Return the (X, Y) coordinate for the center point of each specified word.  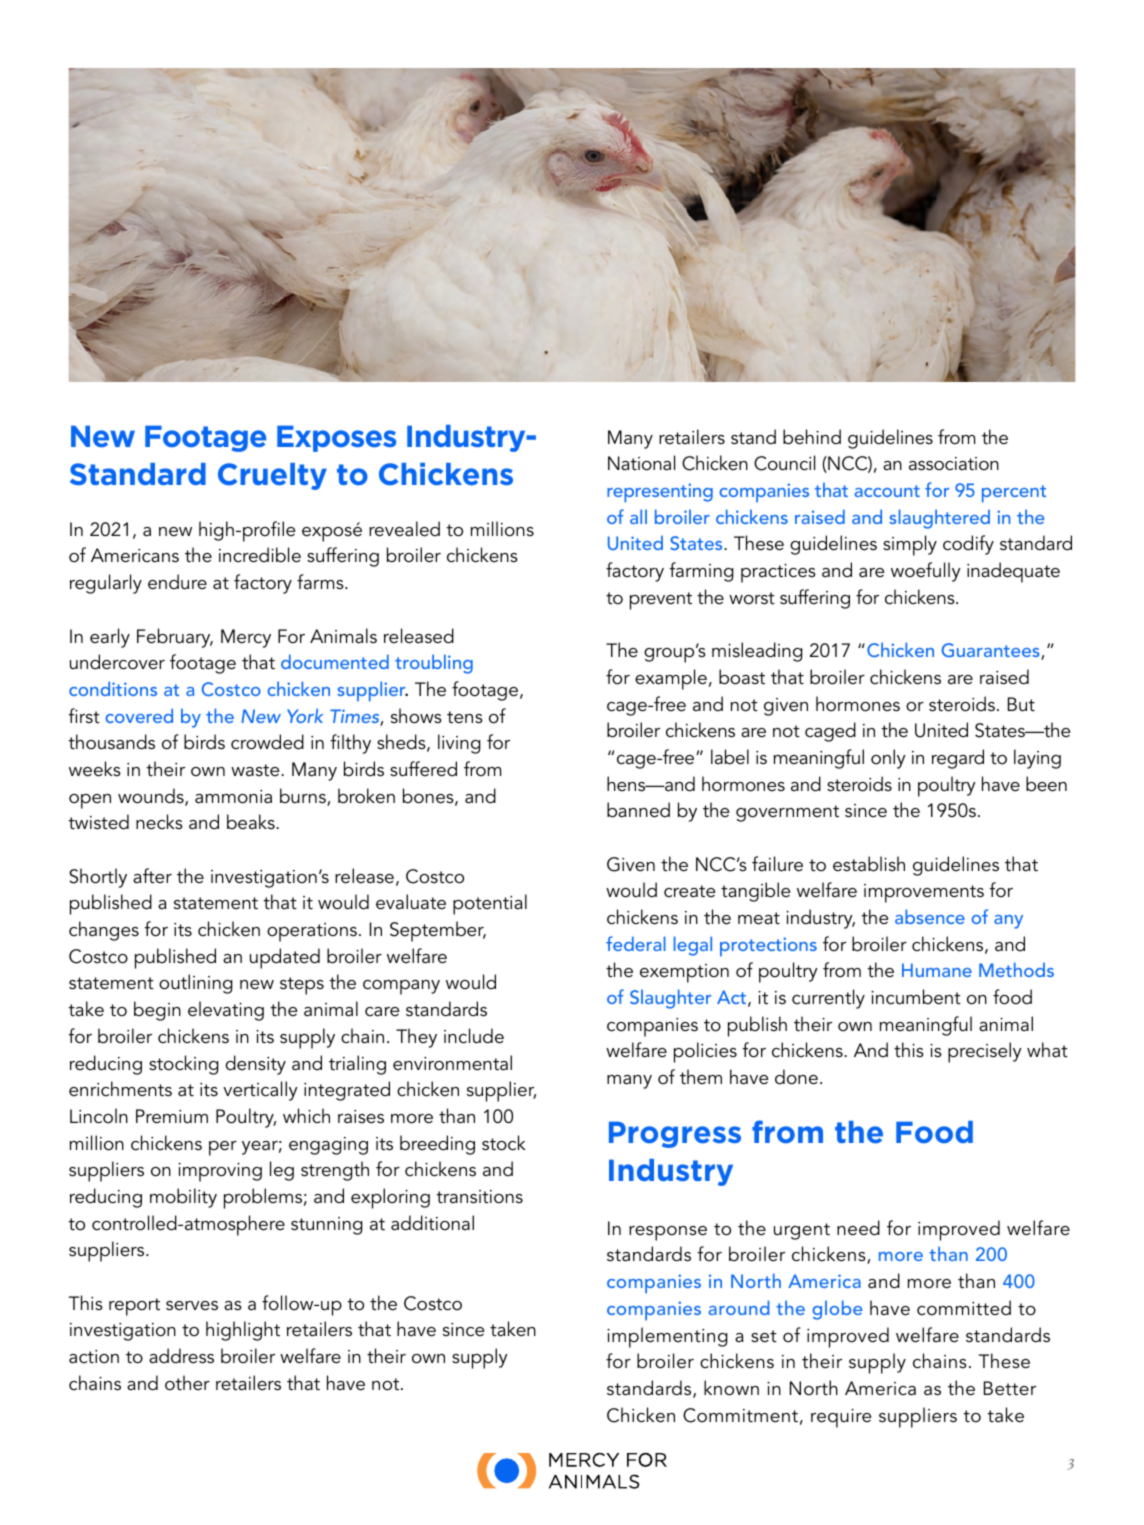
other (187, 1383)
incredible (260, 555)
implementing (667, 1337)
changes (104, 931)
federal (636, 943)
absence (930, 916)
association (954, 464)
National (641, 463)
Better (1010, 1388)
